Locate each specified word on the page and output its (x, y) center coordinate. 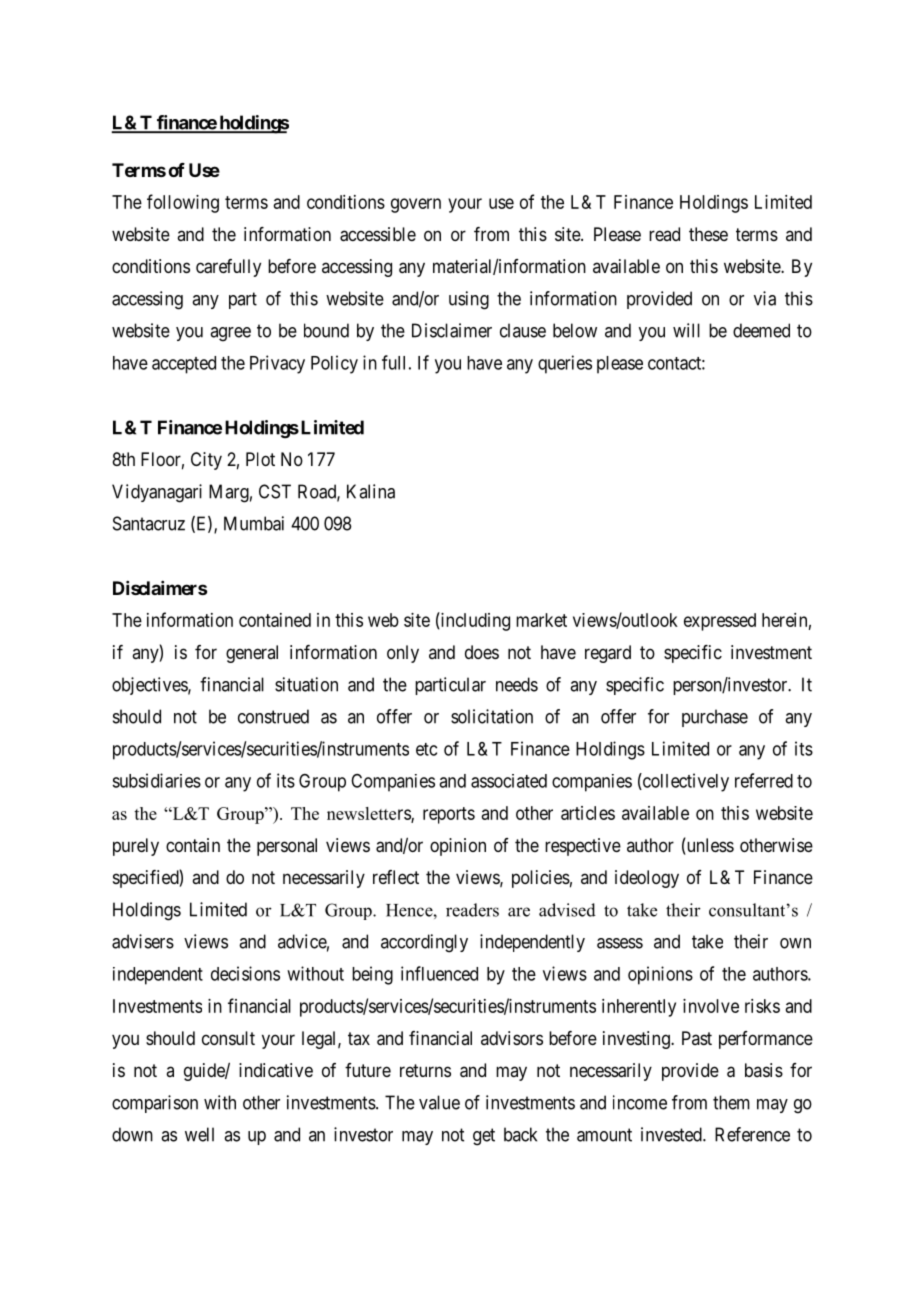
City (206, 461)
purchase (715, 718)
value (439, 1102)
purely (136, 847)
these (708, 234)
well (199, 1134)
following (183, 203)
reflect (396, 877)
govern (416, 205)
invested (672, 1134)
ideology (647, 879)
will (686, 330)
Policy (334, 364)
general (252, 654)
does (482, 652)
